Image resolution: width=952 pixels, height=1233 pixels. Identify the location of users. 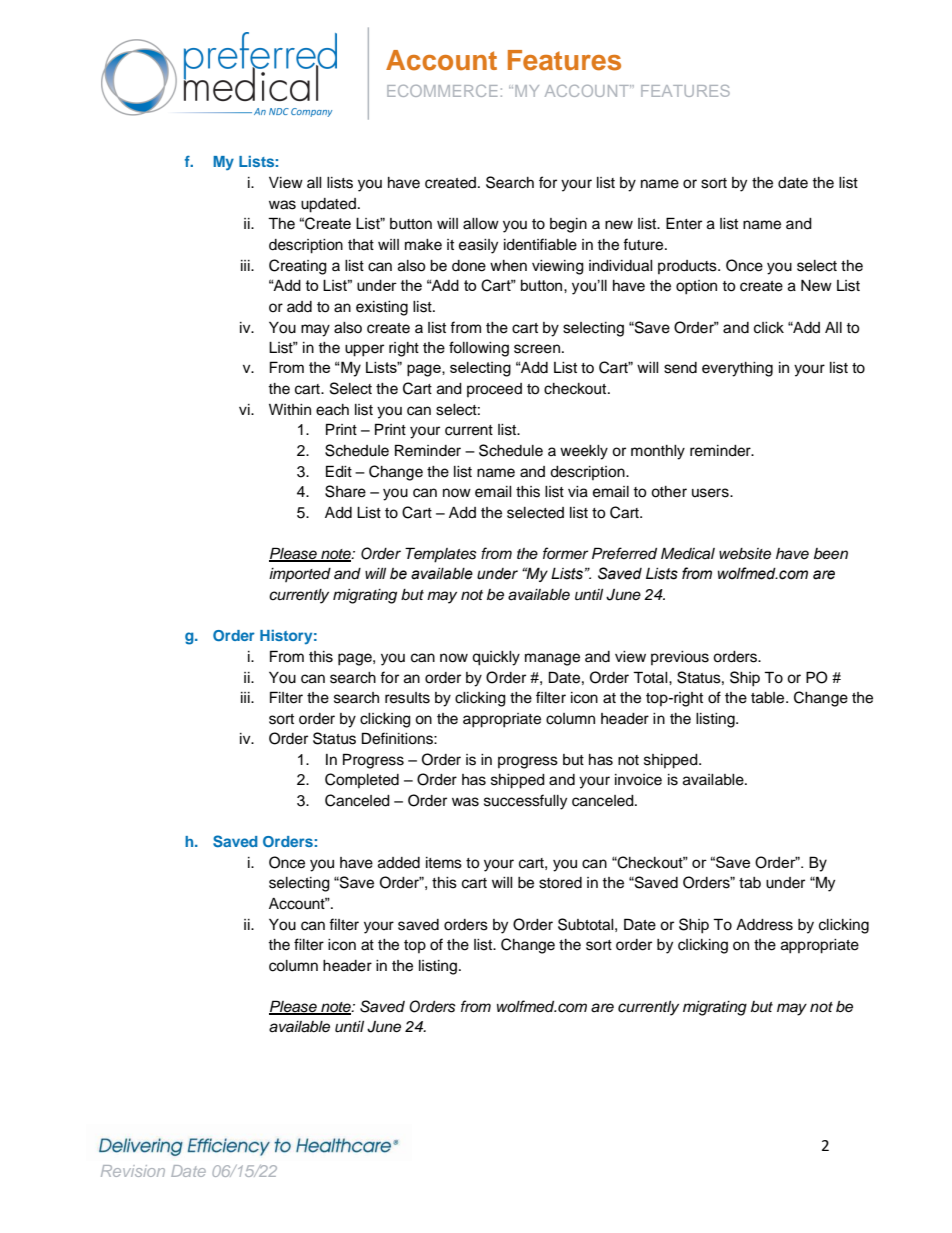
(711, 493).
